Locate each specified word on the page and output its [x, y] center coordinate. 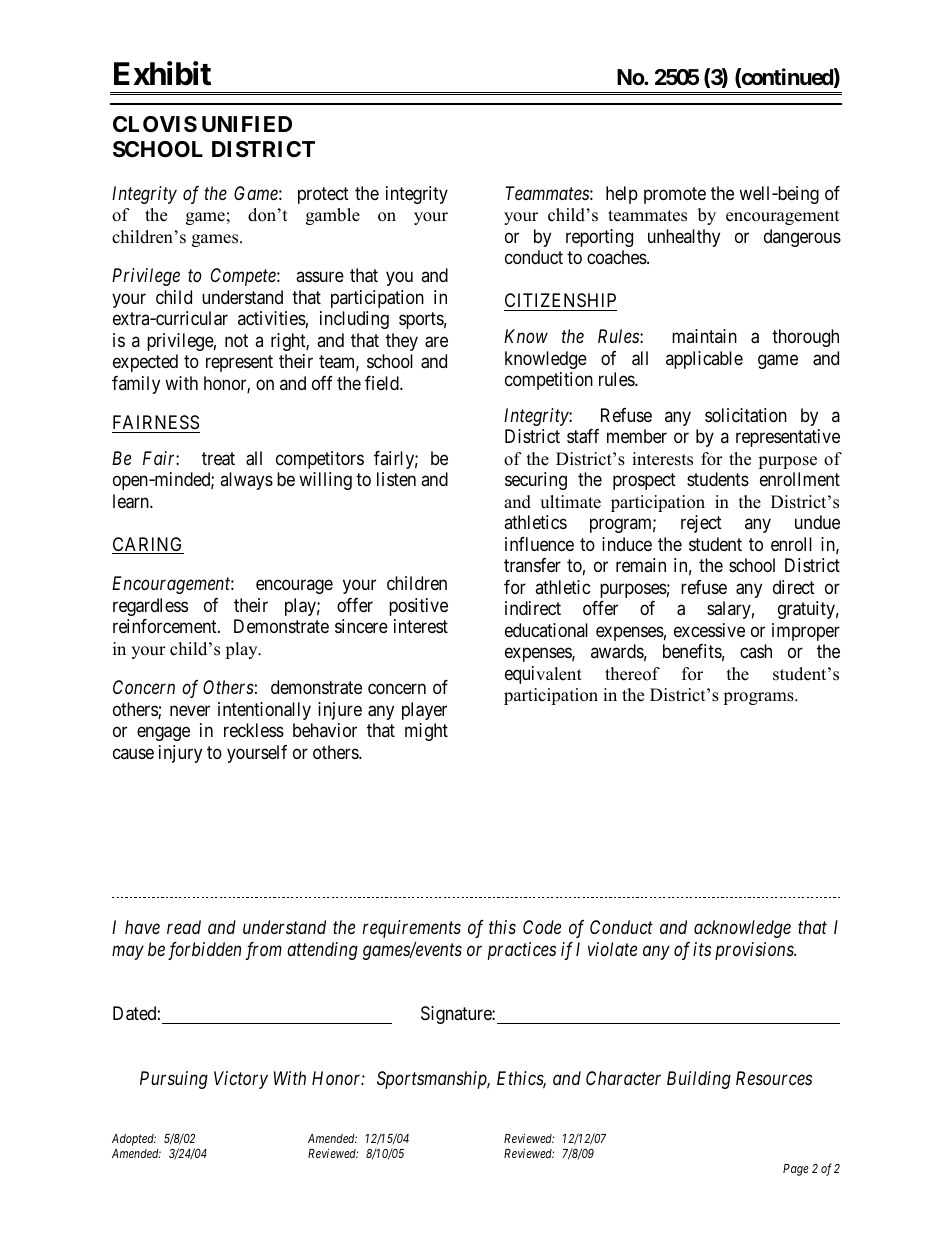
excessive [709, 630]
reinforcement [166, 626]
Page [796, 1170]
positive [418, 607]
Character [623, 1078]
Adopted [134, 1140]
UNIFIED [247, 124]
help [622, 195]
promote [675, 195]
